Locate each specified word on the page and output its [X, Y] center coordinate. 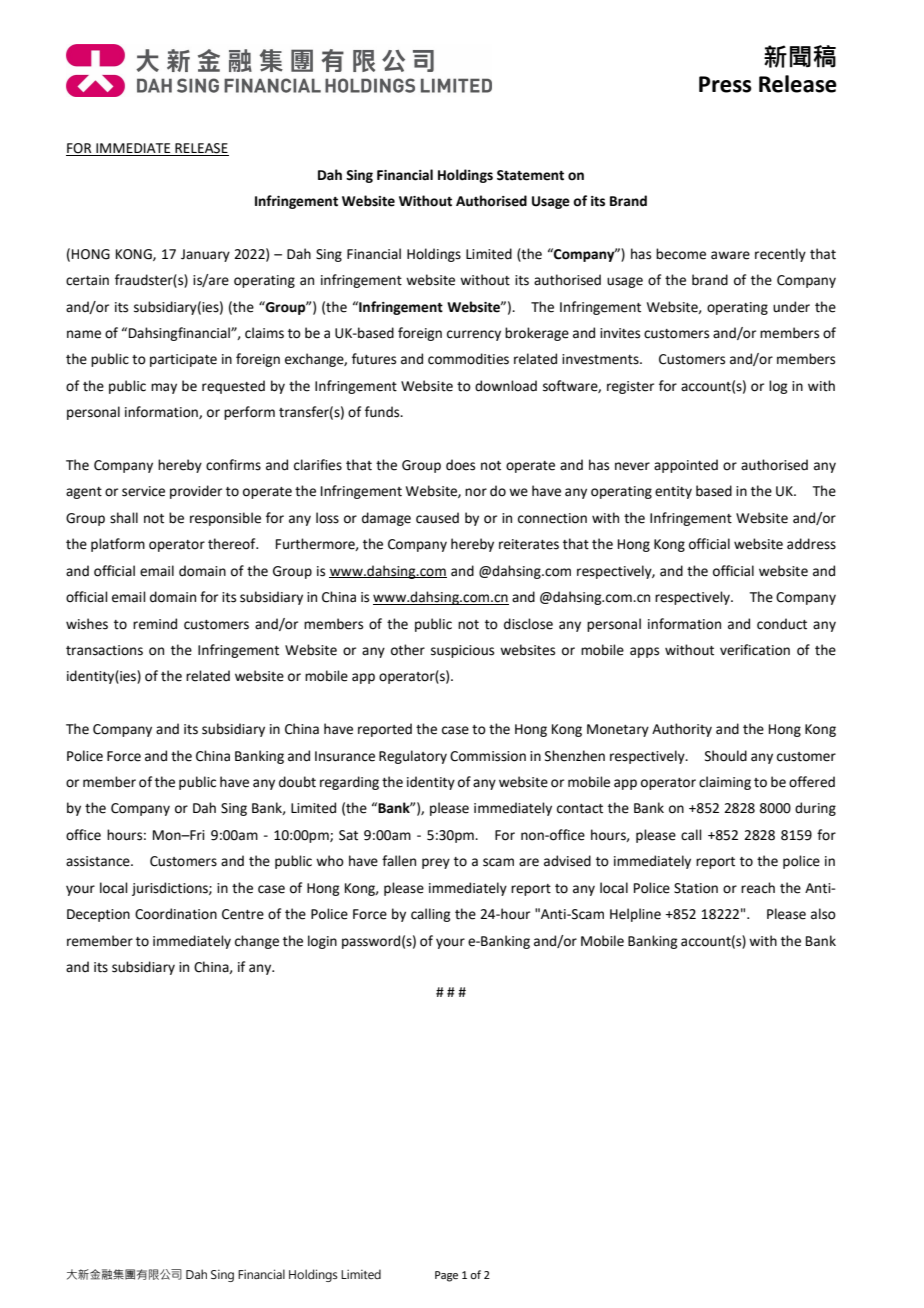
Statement [530, 175]
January [205, 255]
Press [725, 84]
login [322, 942]
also [823, 914]
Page [446, 1276]
